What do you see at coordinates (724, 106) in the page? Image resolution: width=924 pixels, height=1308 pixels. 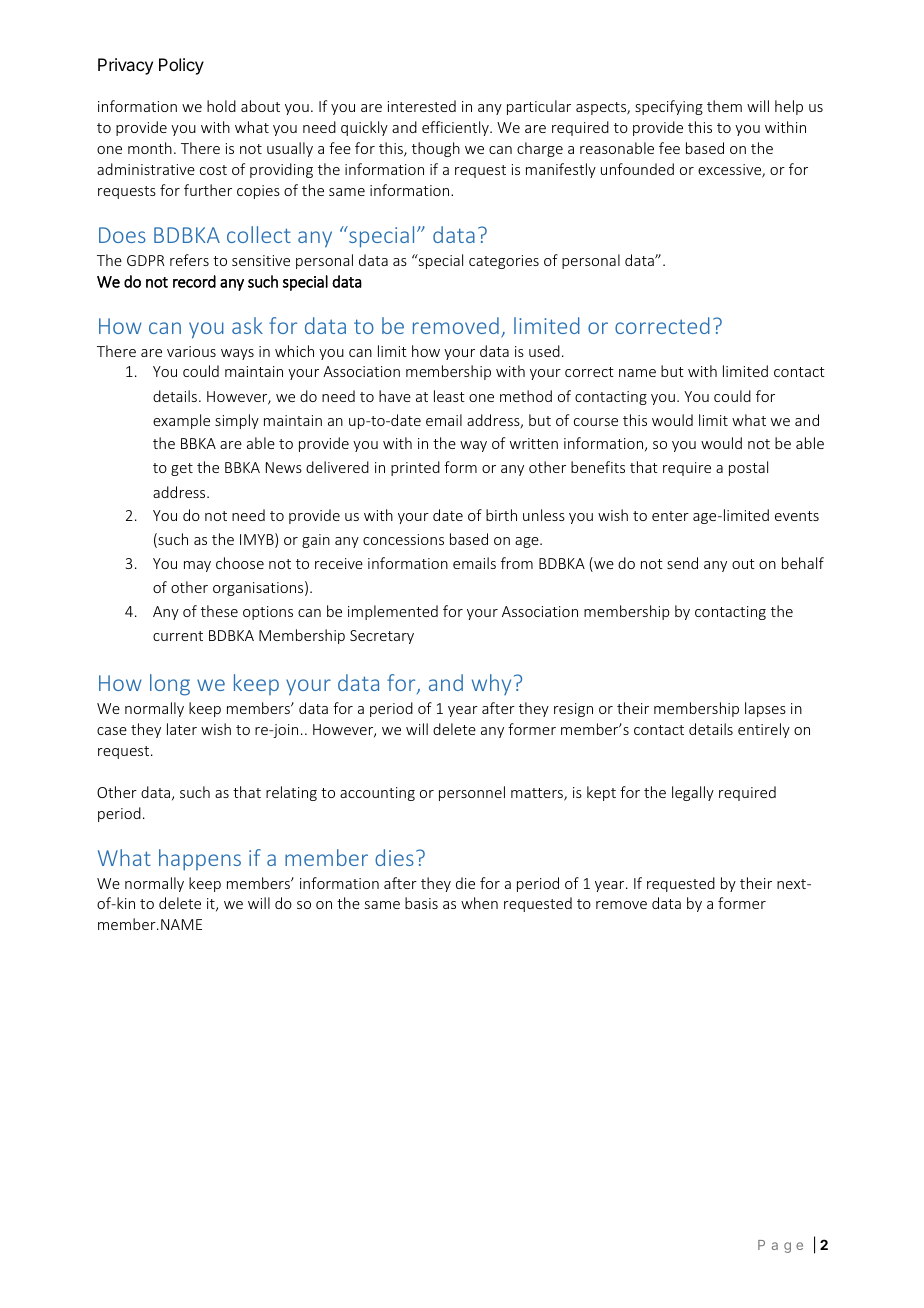 I see `them` at bounding box center [724, 106].
